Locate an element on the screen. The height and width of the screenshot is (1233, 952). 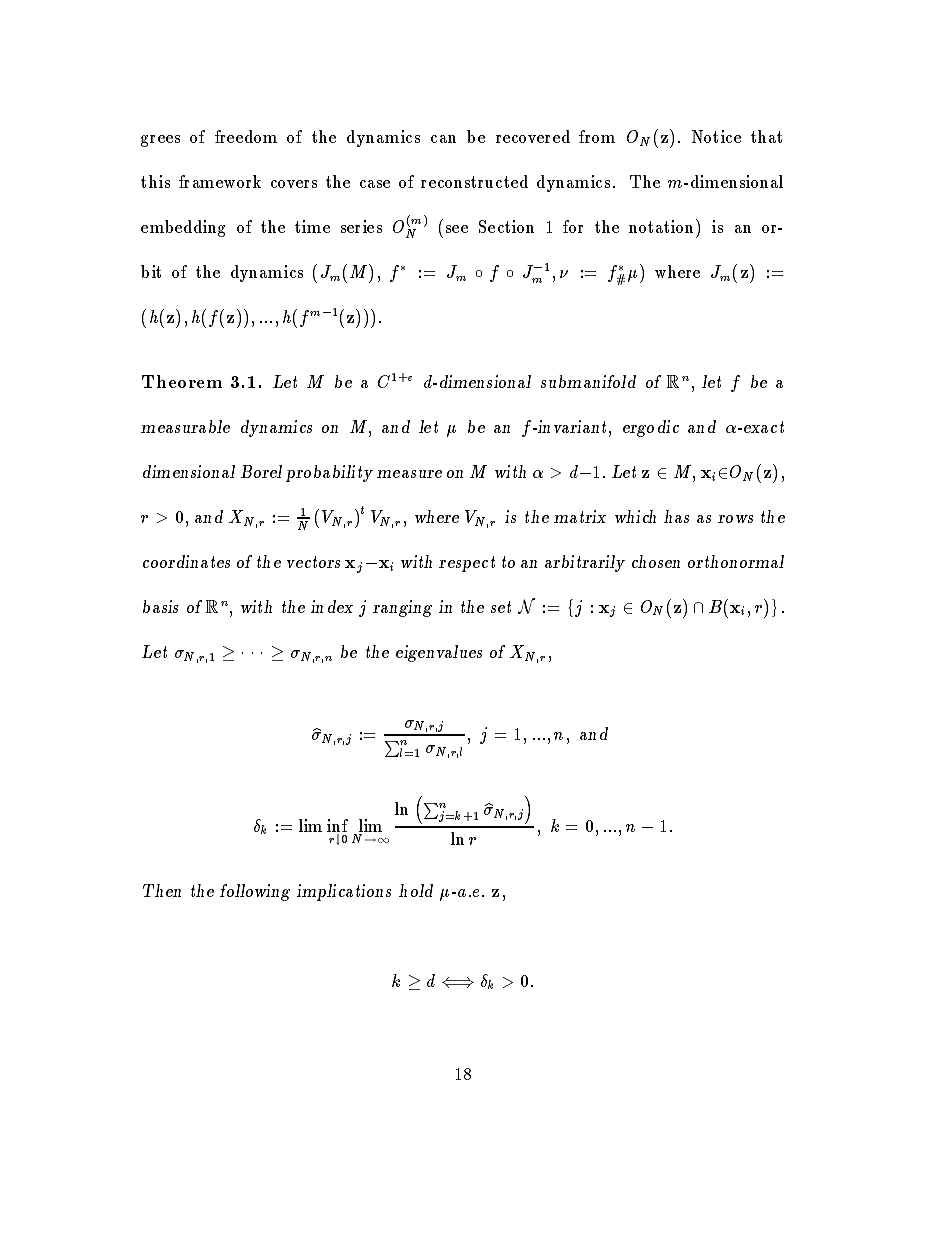
hold is located at coordinates (416, 890).
